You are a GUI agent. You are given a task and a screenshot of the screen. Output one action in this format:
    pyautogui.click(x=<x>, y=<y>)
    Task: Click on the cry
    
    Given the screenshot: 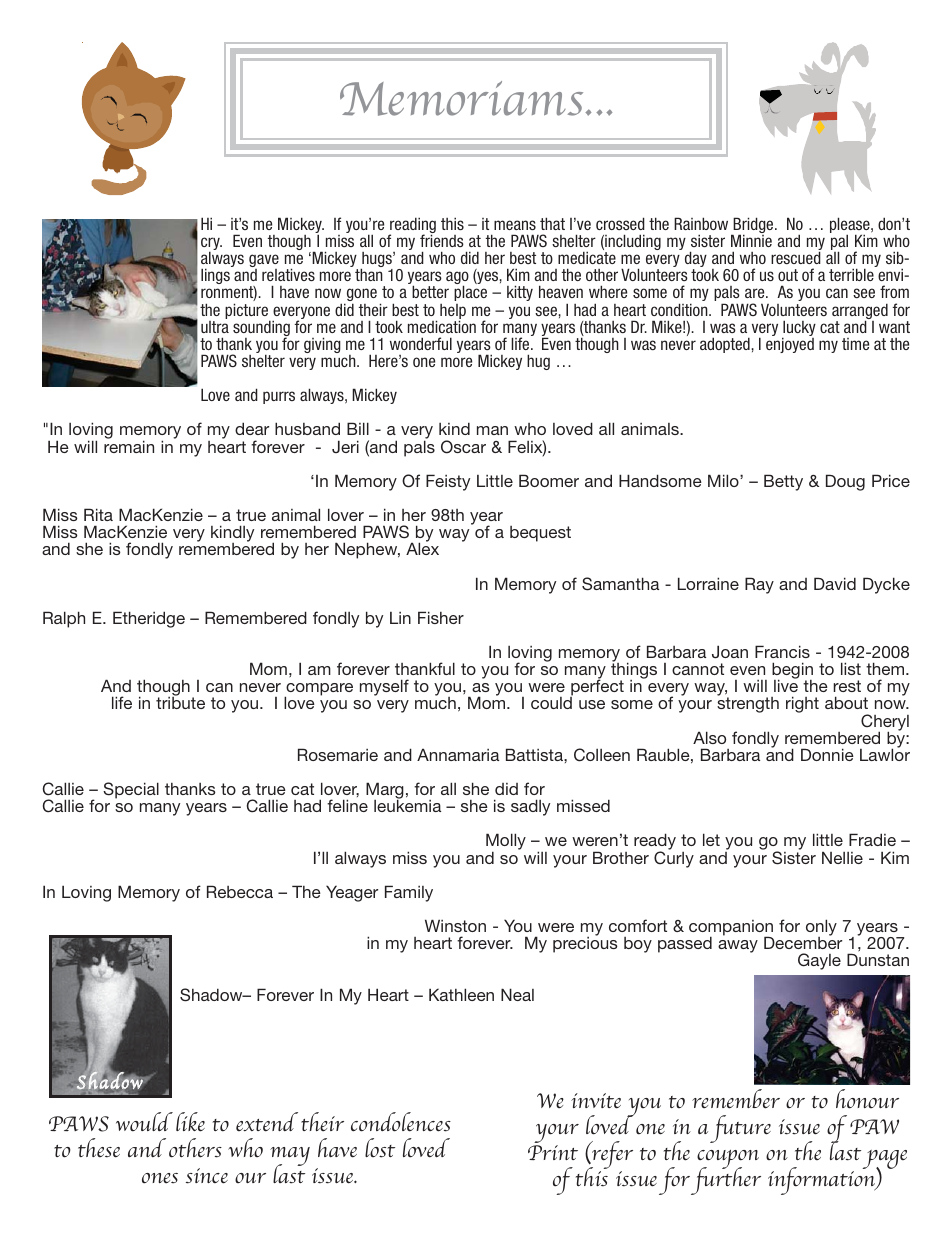 What is the action you would take?
    pyautogui.click(x=211, y=245)
